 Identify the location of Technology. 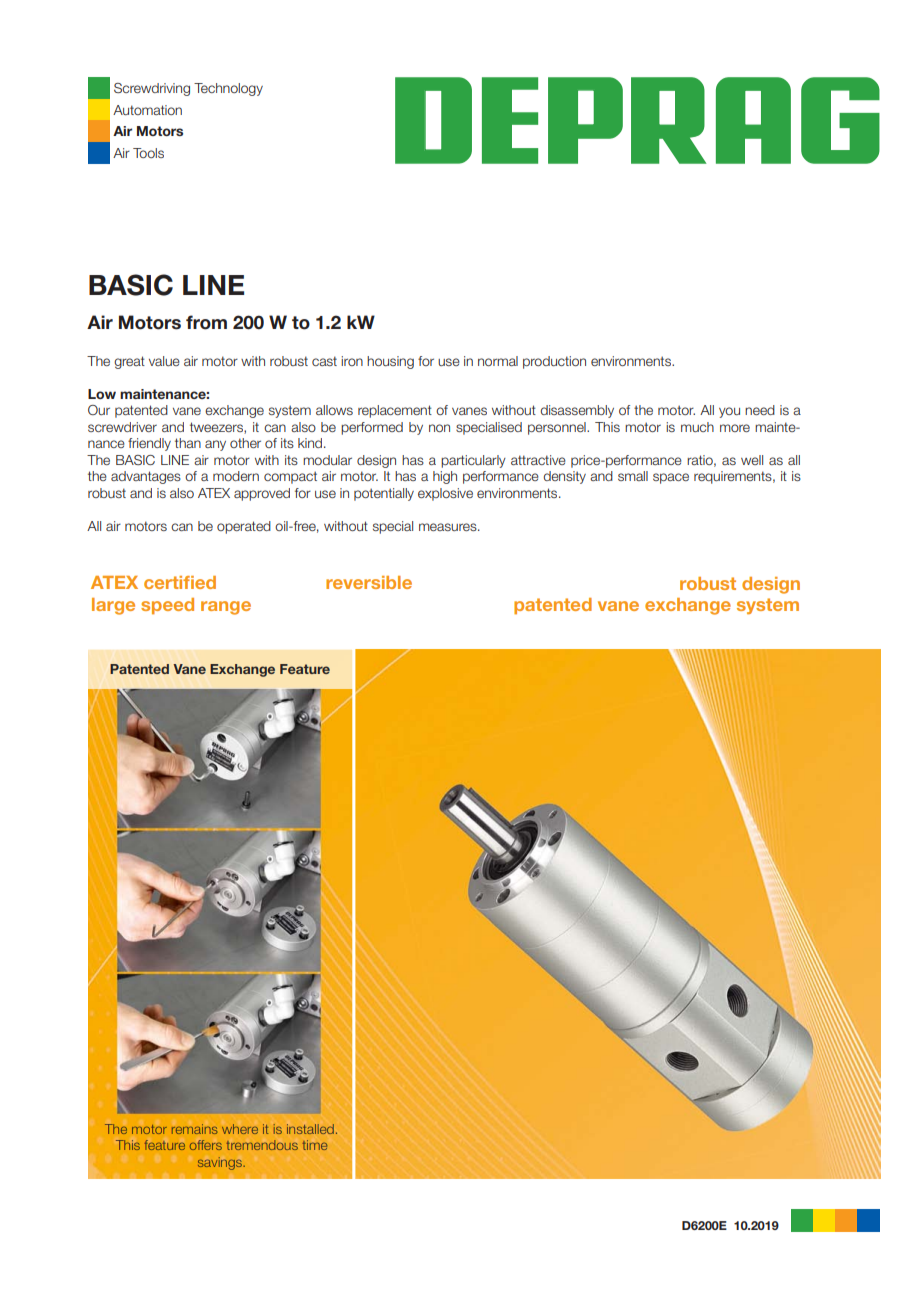
(228, 89).
